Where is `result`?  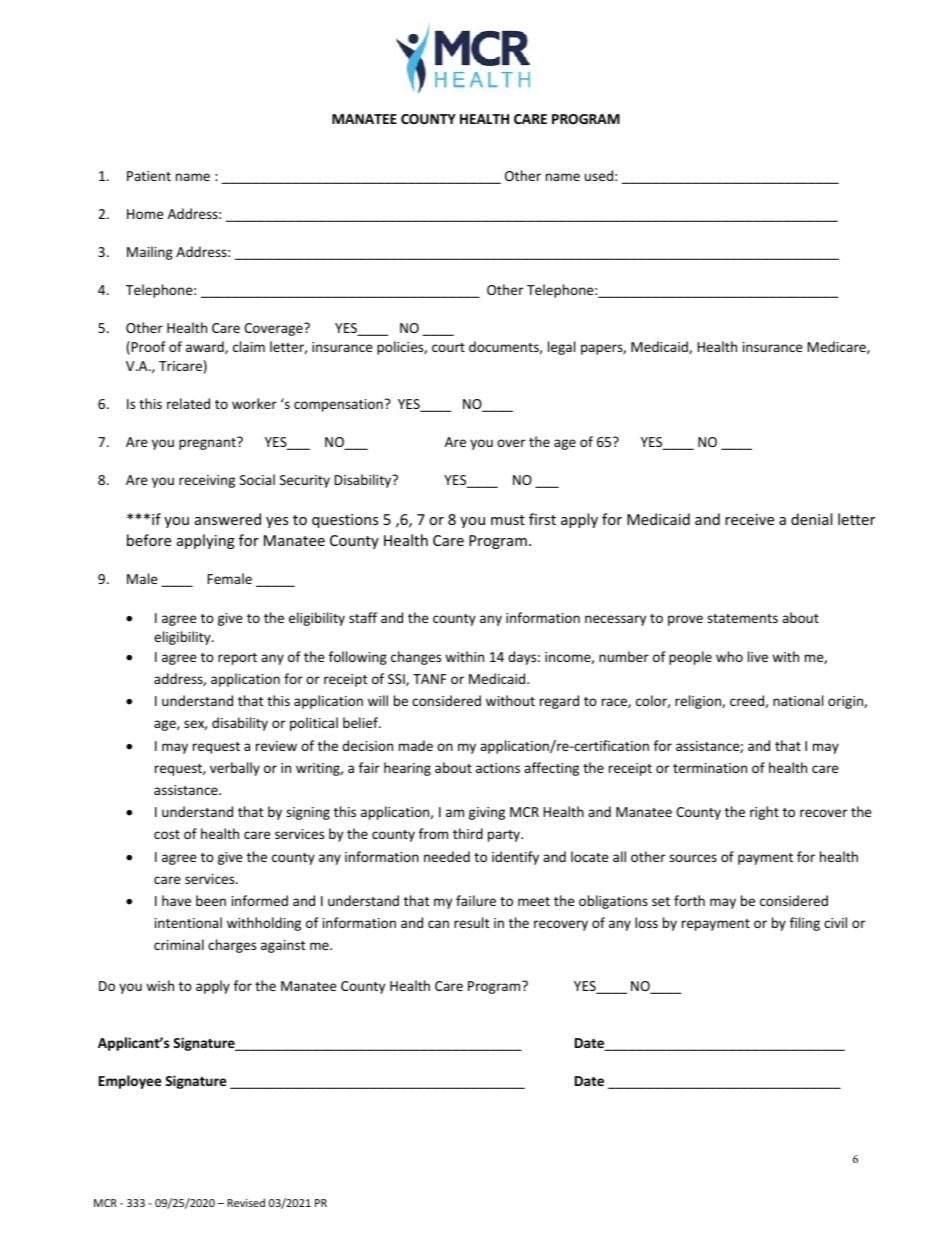
result is located at coordinates (471, 922).
